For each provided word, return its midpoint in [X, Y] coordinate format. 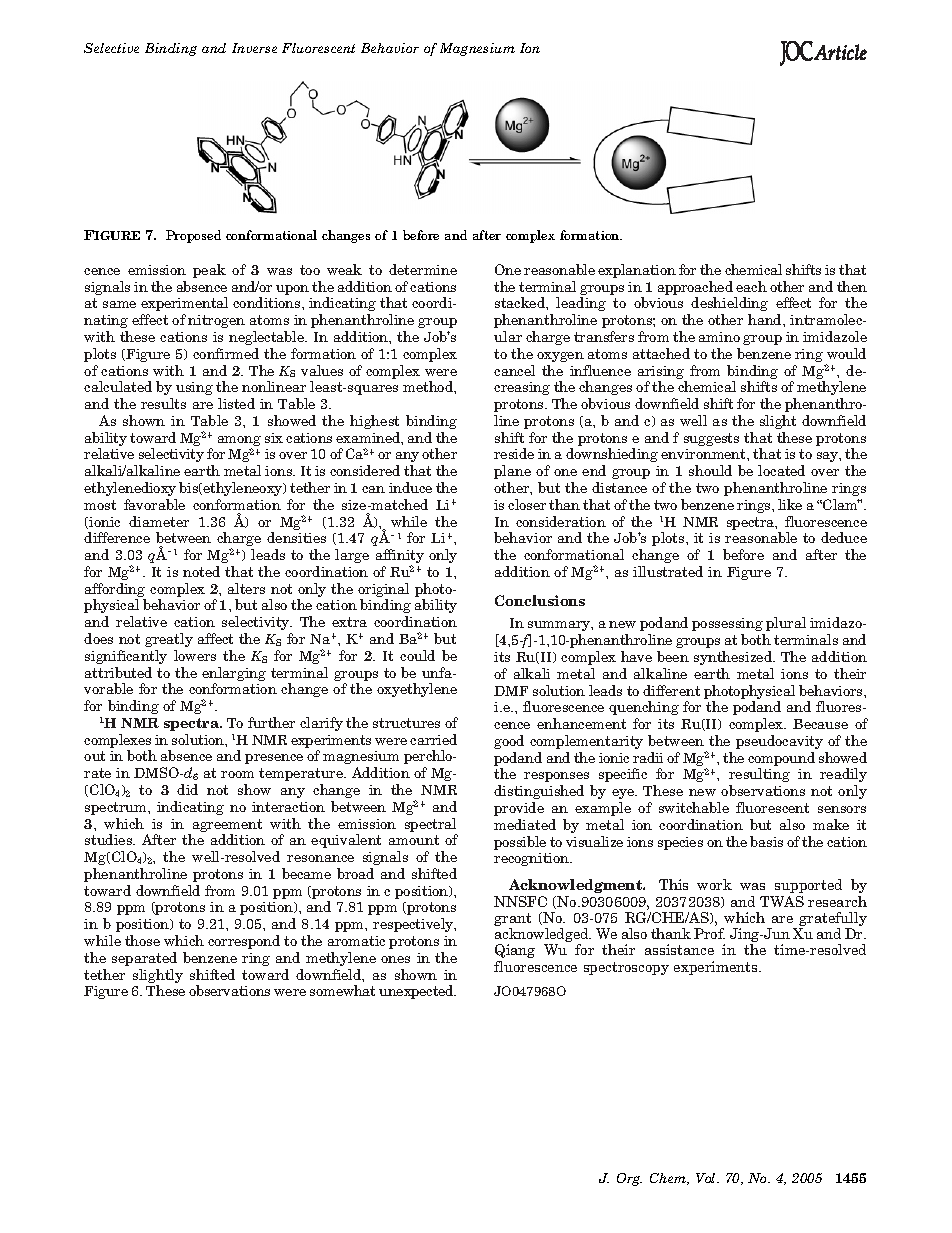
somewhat [342, 990]
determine [423, 269]
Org [629, 1179]
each [751, 286]
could [417, 655]
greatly [169, 640]
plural [786, 624]
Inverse [254, 48]
